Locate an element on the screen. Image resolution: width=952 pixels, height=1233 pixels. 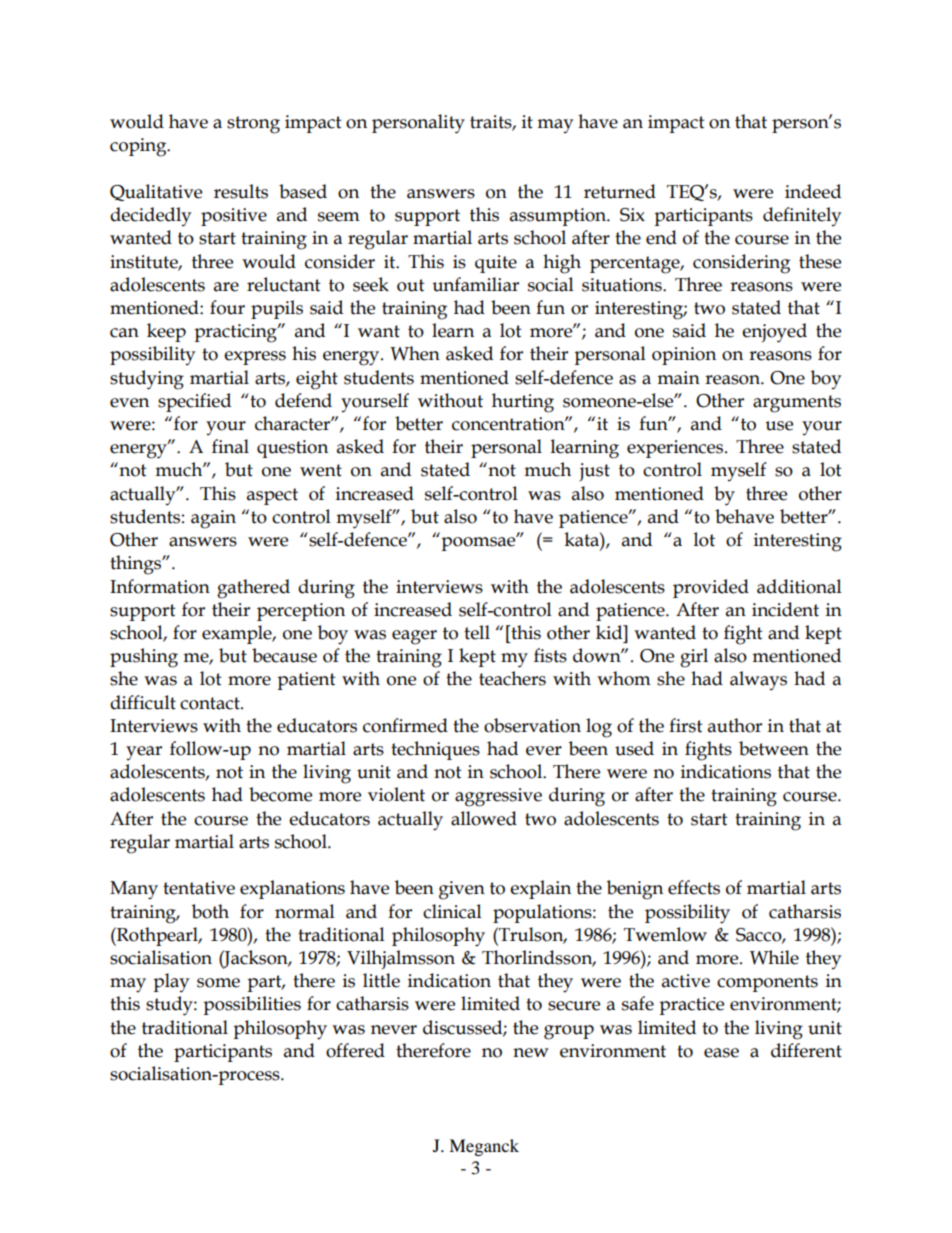
become is located at coordinates (280, 794).
